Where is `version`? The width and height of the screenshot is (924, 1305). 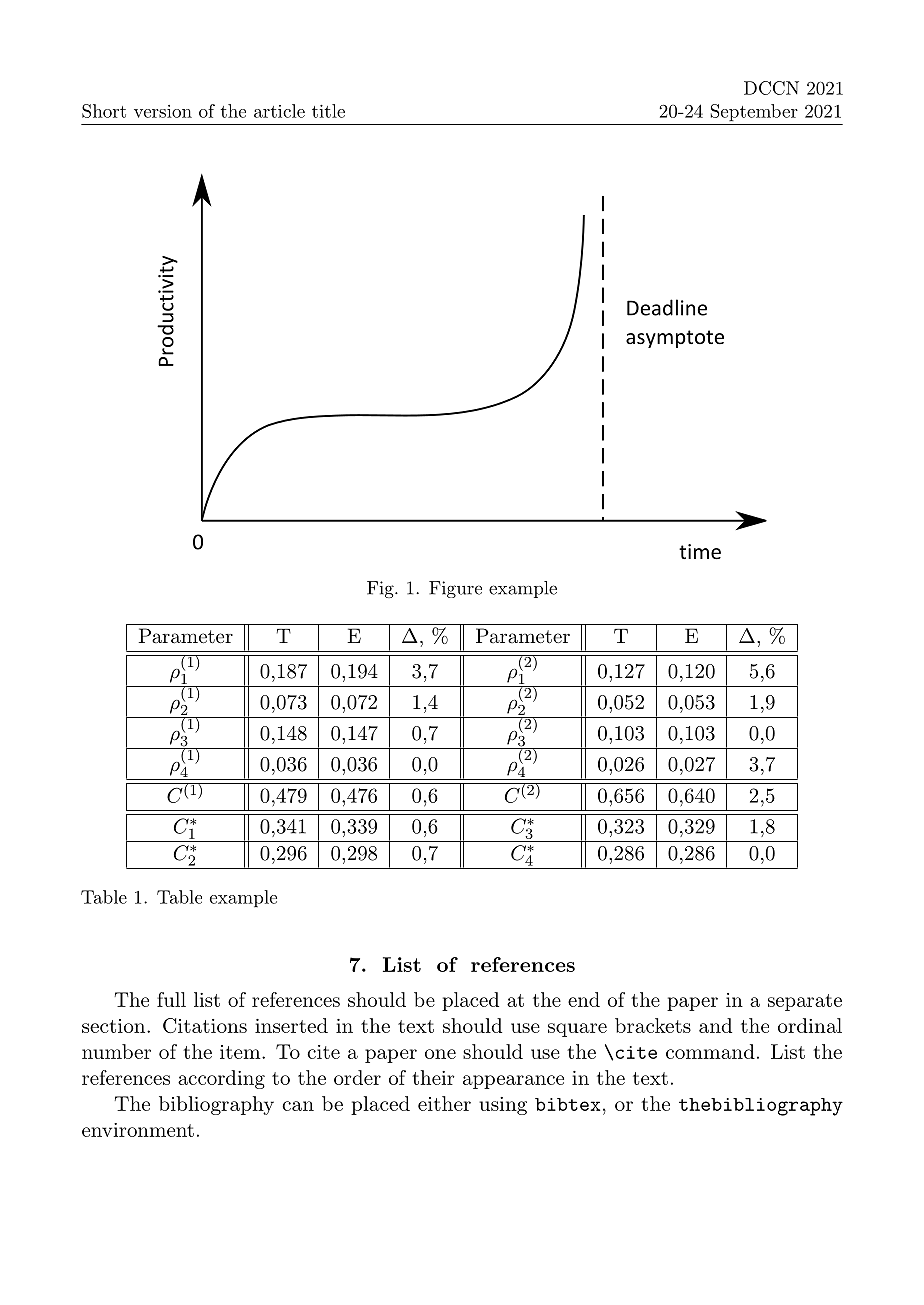
version is located at coordinates (163, 111).
